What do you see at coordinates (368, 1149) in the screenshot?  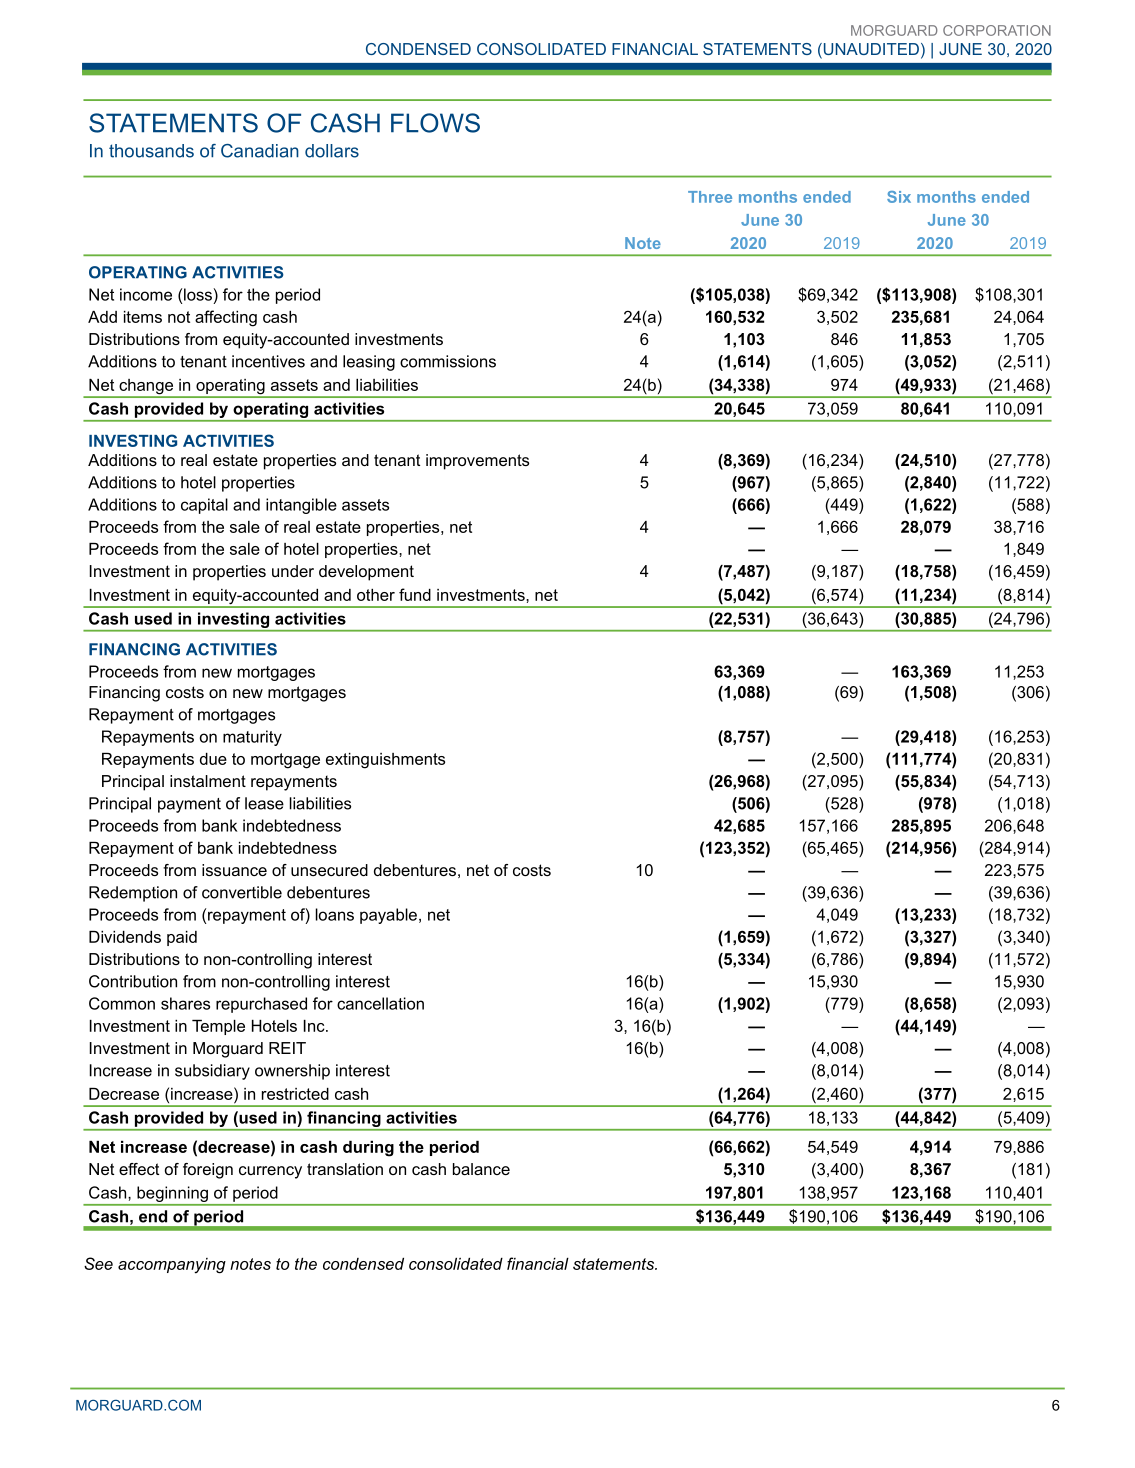 I see `during` at bounding box center [368, 1149].
